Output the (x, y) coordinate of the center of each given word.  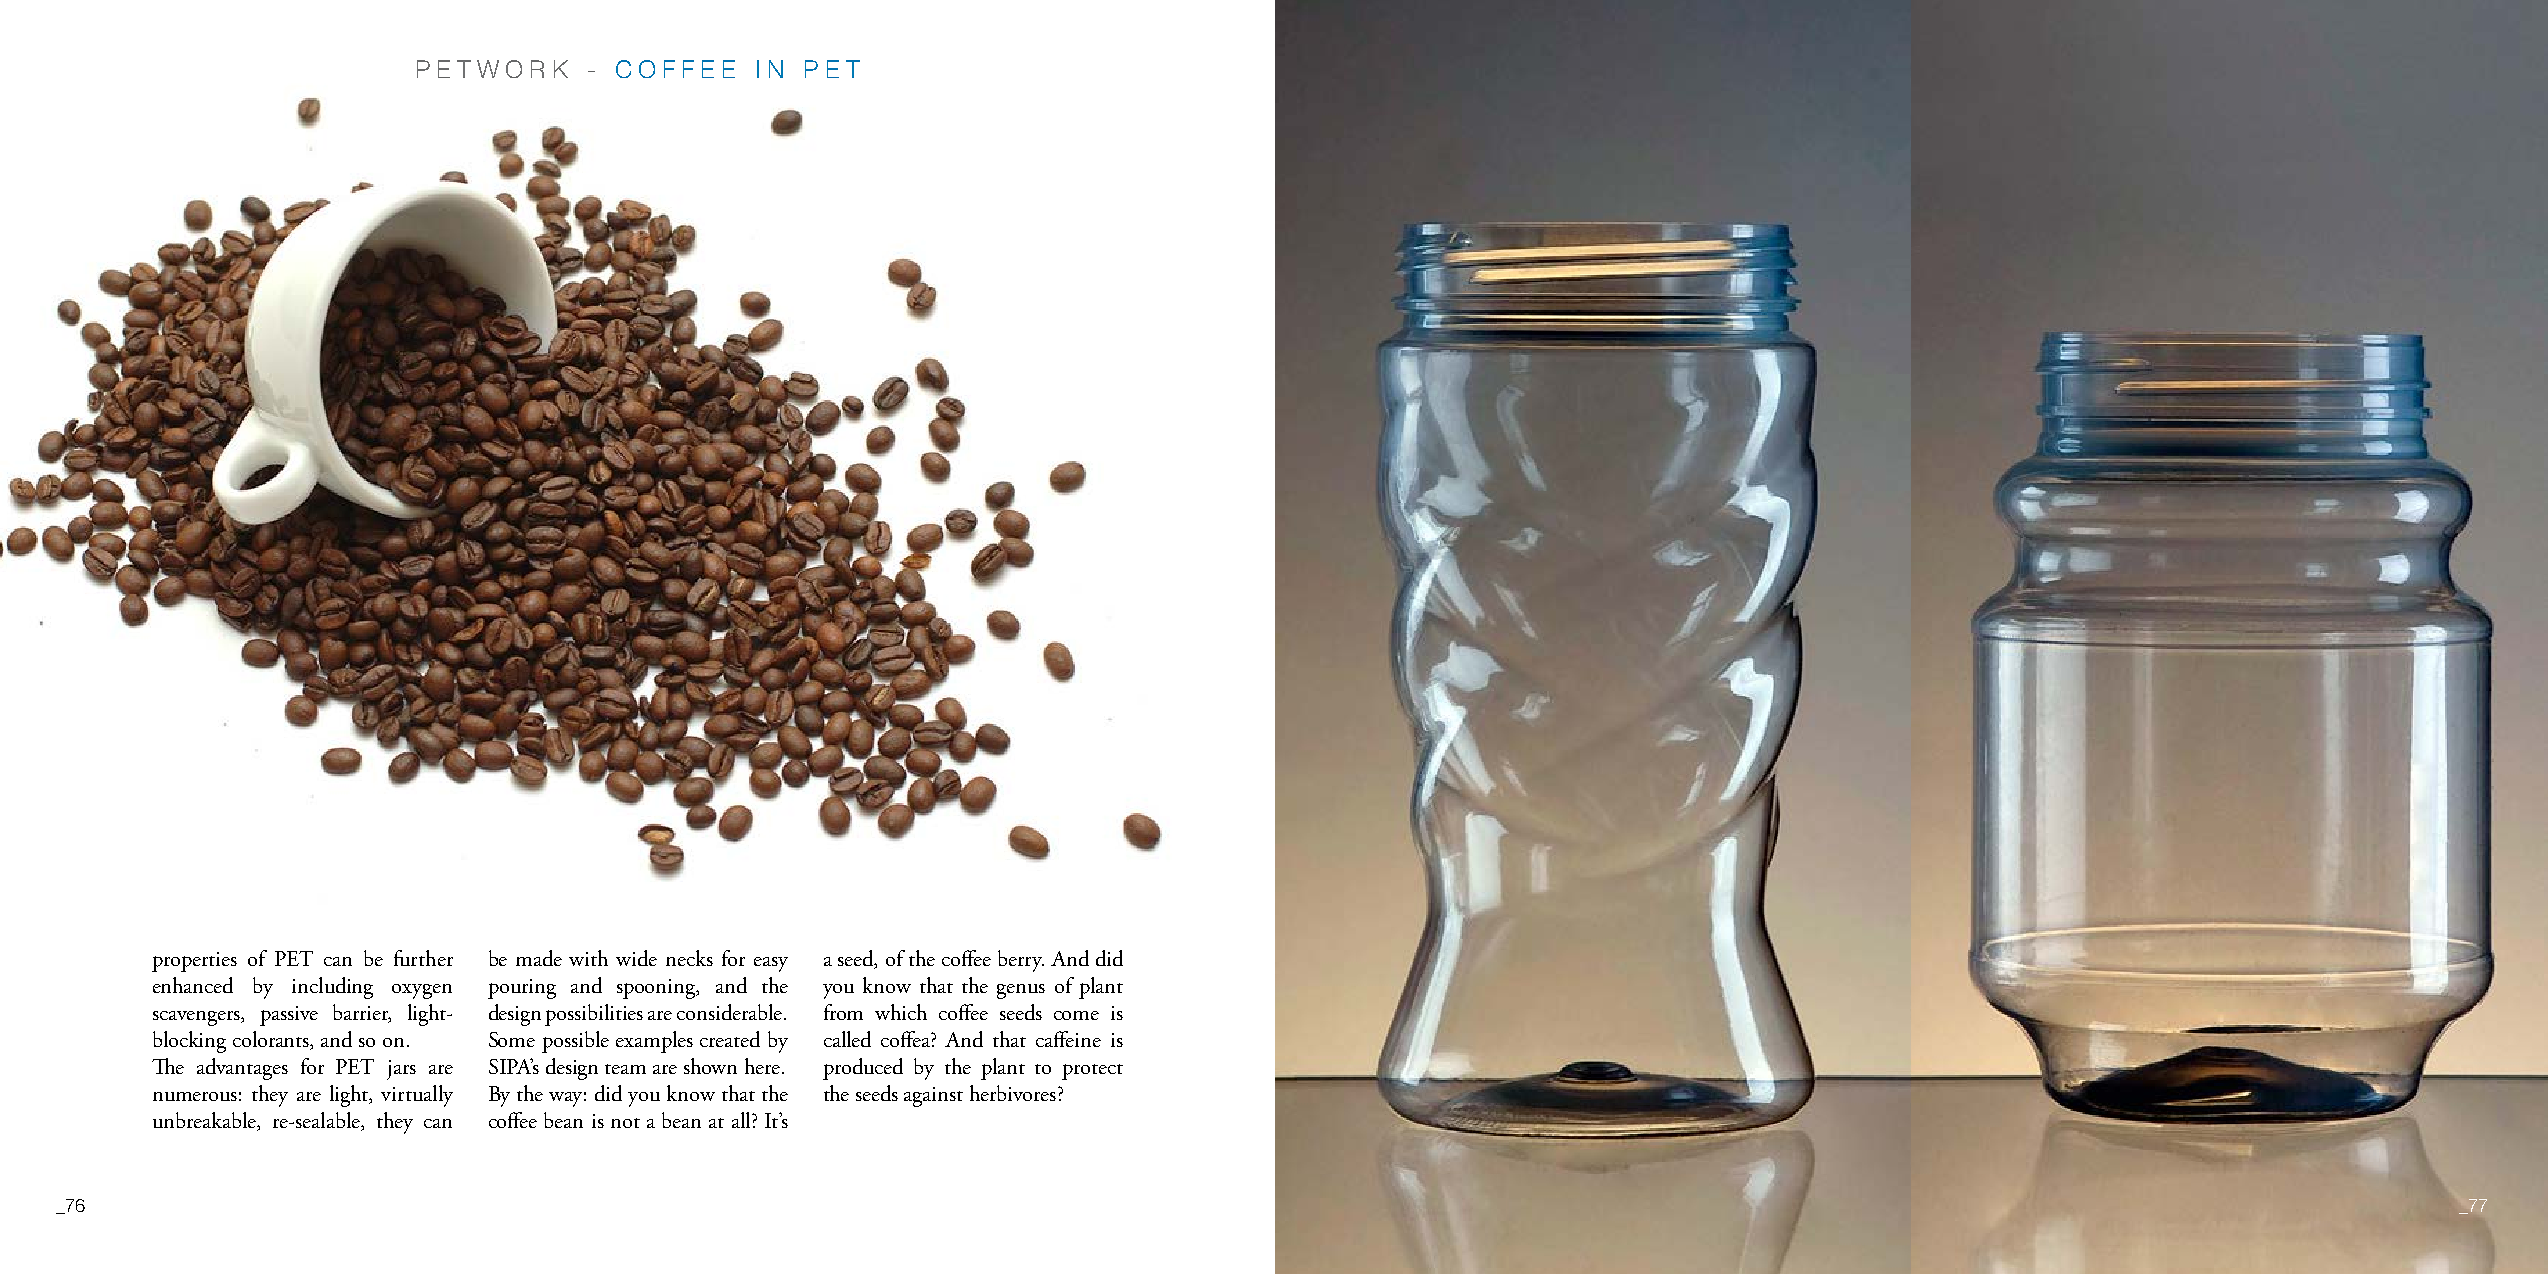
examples (654, 1042)
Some (512, 1039)
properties (194, 962)
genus (1021, 991)
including (332, 988)
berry (1021, 961)
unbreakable (206, 1121)
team (625, 1069)
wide (636, 958)
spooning (657, 989)
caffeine (1068, 1039)
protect (1092, 1072)
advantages (242, 1069)
